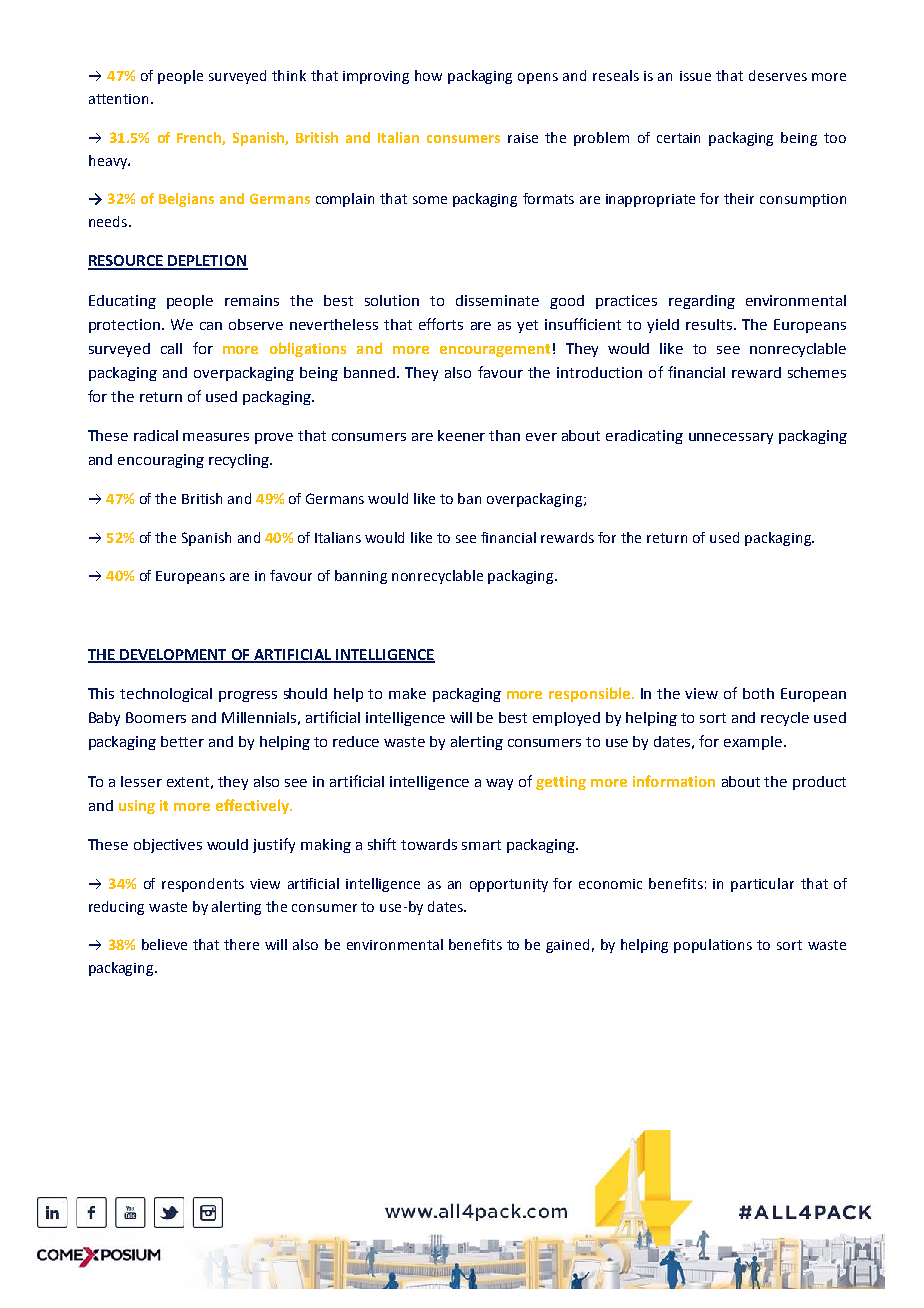 This page has width=924, height=1308. I want to click on unnecessary, so click(731, 438).
